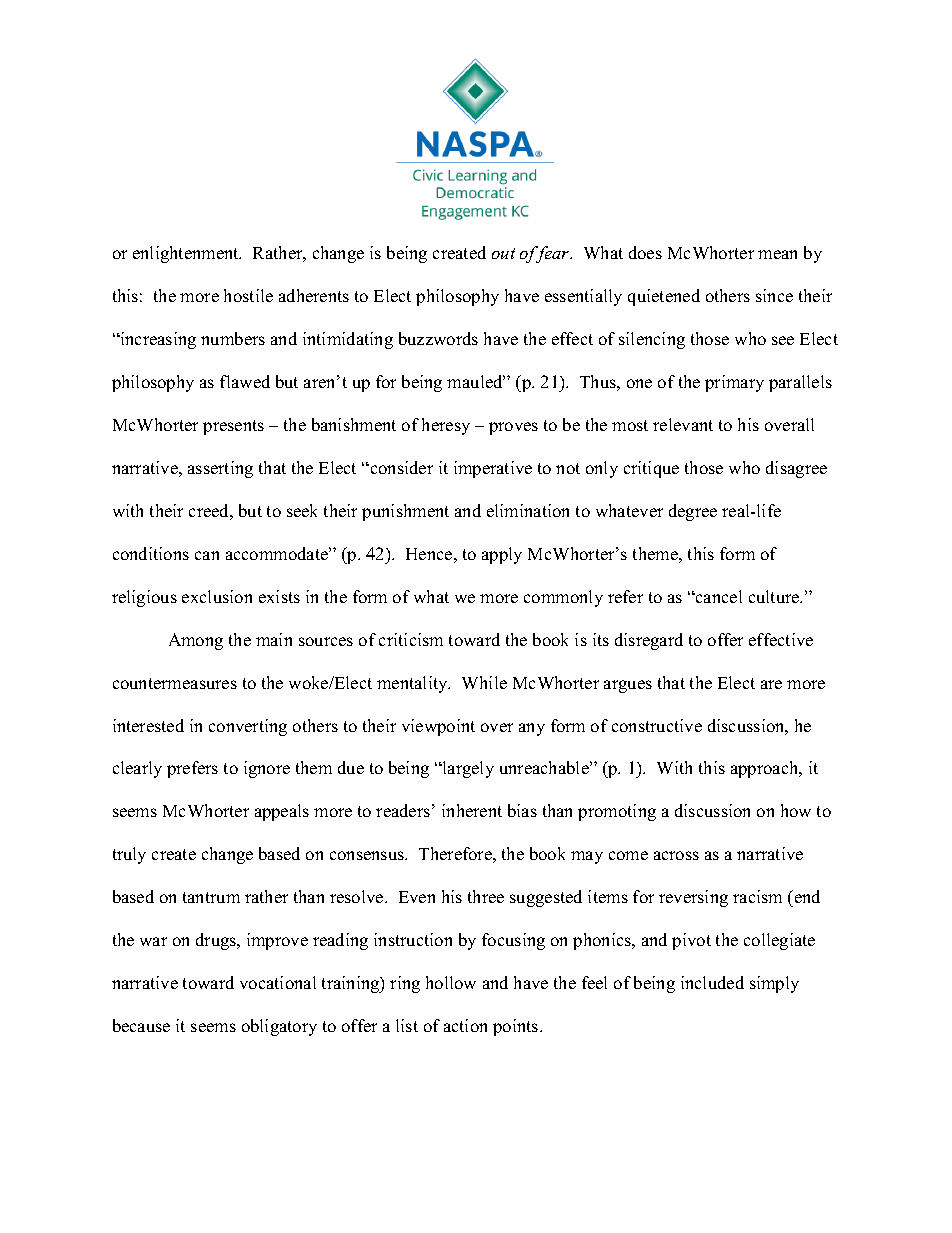 The width and height of the document is (952, 1233). What do you see at coordinates (187, 254) in the document?
I see `enlightenment` at bounding box center [187, 254].
